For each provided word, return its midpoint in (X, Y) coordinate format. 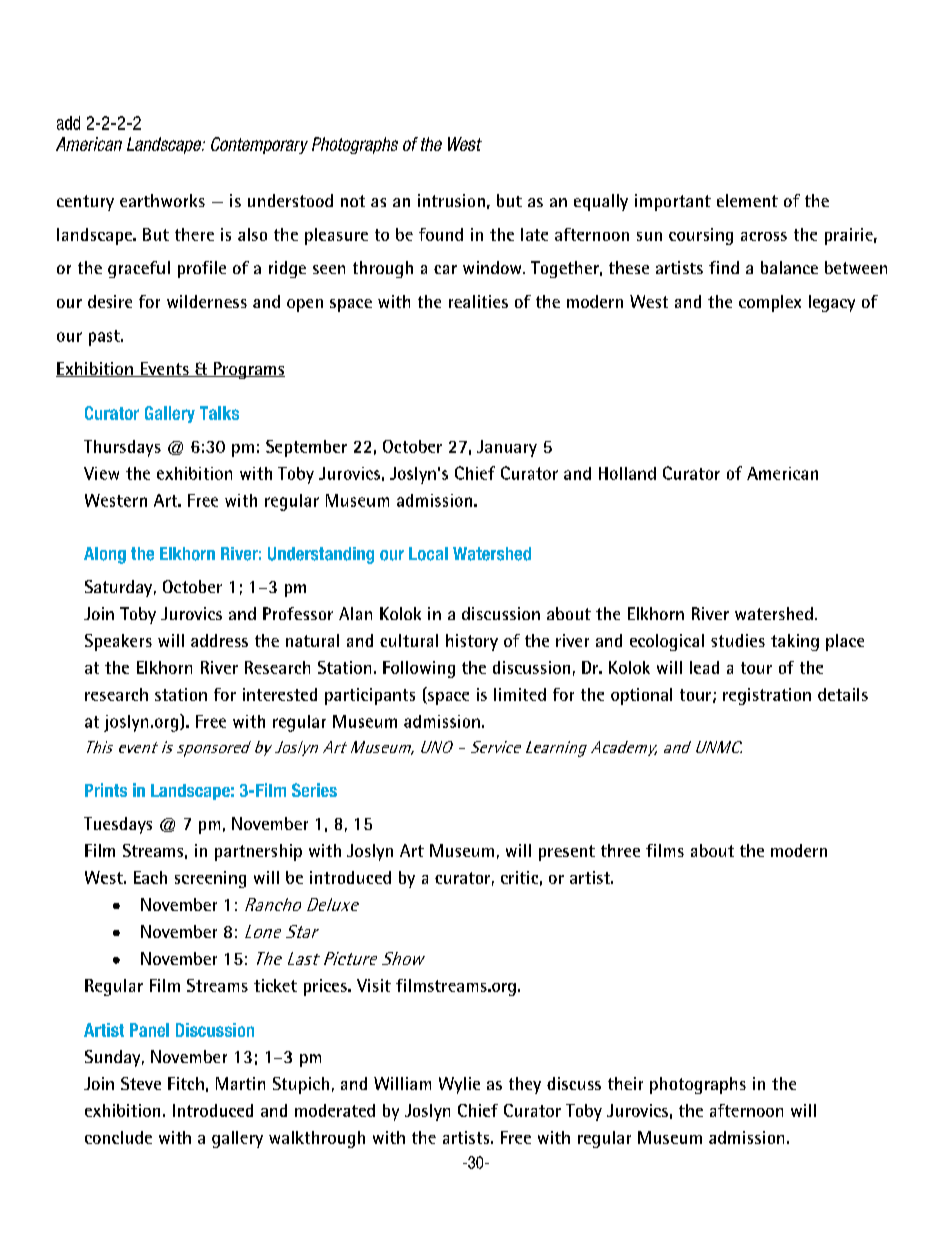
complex (770, 303)
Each (150, 877)
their (625, 1083)
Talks (219, 413)
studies (738, 640)
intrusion (451, 200)
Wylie (459, 1085)
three (620, 850)
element (747, 200)
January (507, 448)
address (219, 640)
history (472, 642)
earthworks (162, 200)
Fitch (186, 1083)
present (567, 853)
